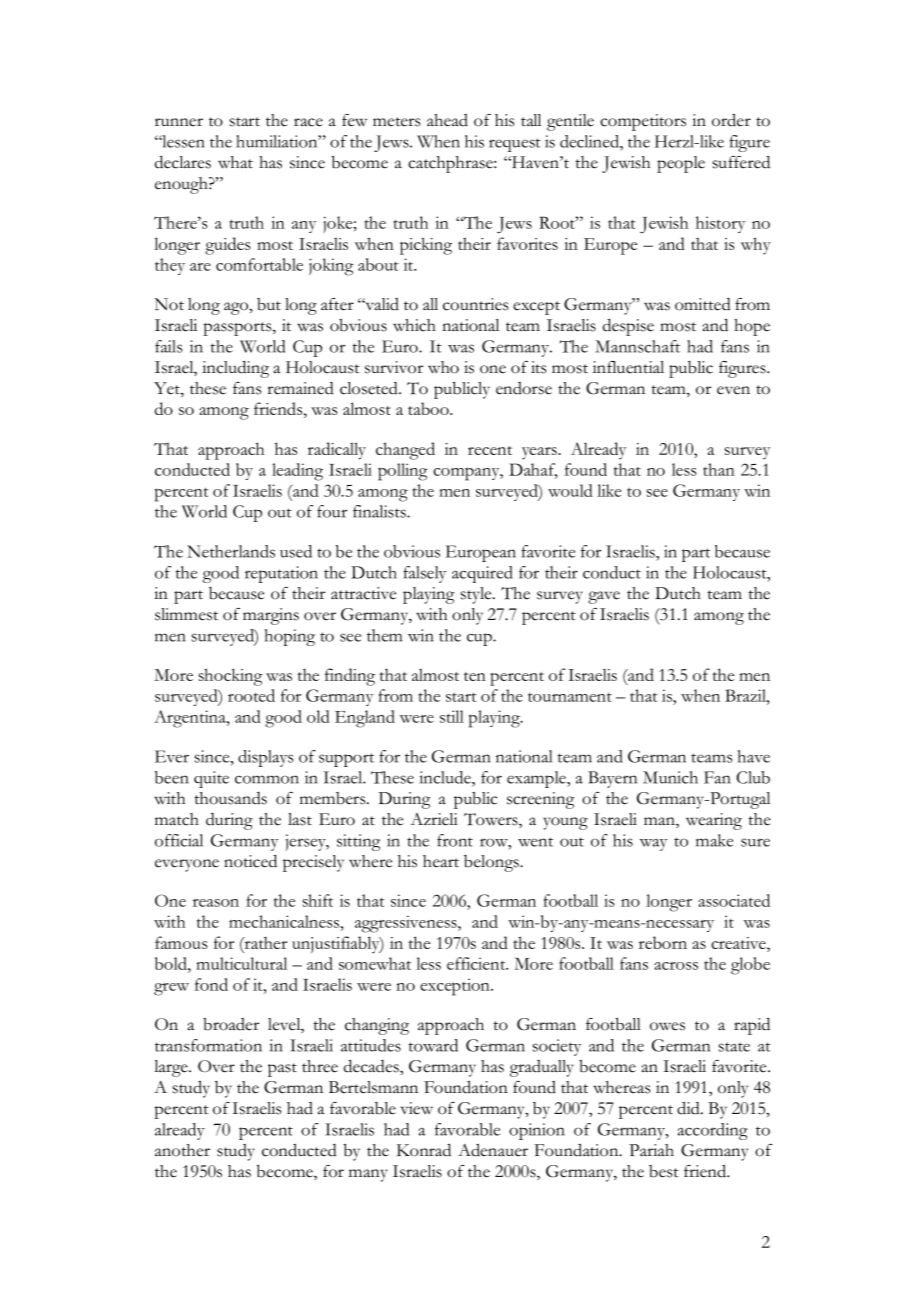 This document has height=1308, width=924. What do you see at coordinates (604, 597) in the document?
I see `gave` at bounding box center [604, 597].
